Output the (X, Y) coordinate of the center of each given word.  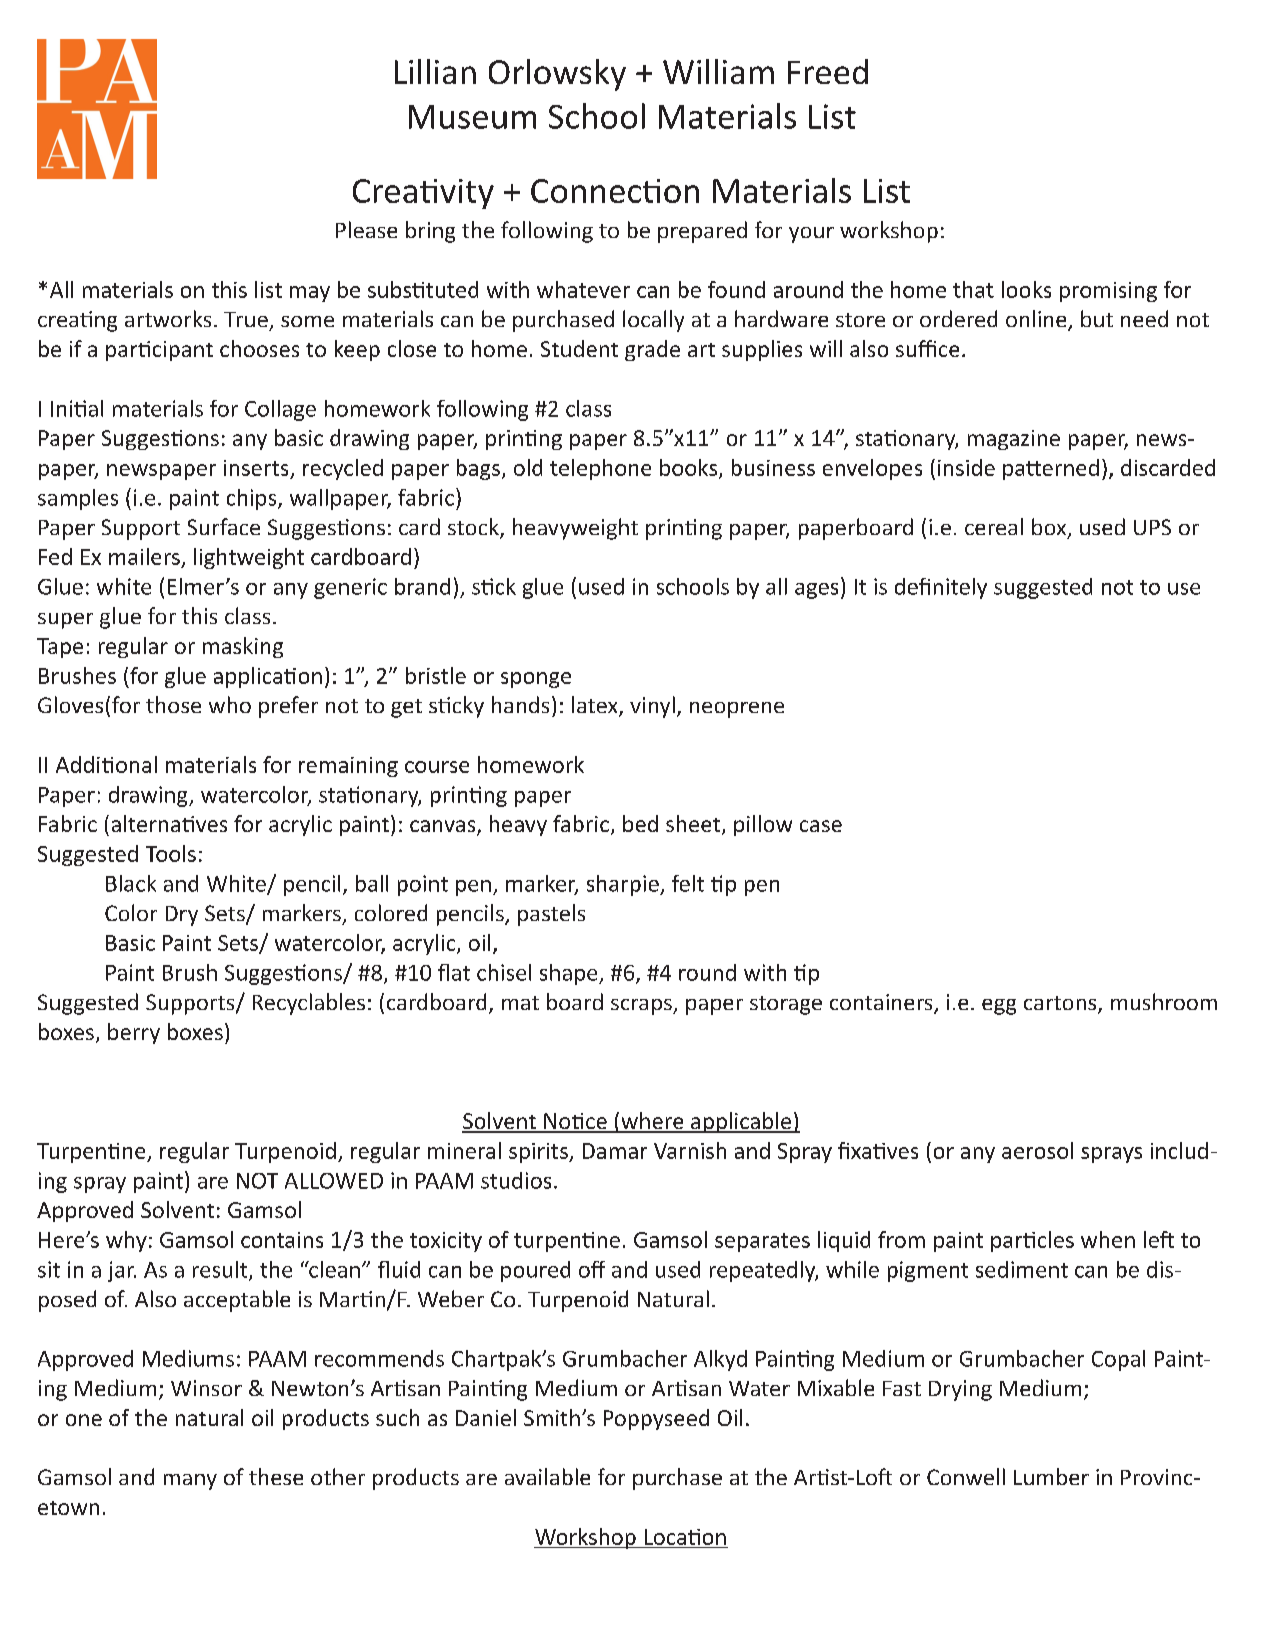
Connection (615, 191)
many (190, 1482)
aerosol (1037, 1150)
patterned (1051, 469)
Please (366, 229)
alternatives (169, 823)
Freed (828, 71)
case (821, 826)
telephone (600, 469)
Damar (615, 1151)
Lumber (1051, 1476)
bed (640, 823)
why (126, 1241)
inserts (256, 468)
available (547, 1476)
